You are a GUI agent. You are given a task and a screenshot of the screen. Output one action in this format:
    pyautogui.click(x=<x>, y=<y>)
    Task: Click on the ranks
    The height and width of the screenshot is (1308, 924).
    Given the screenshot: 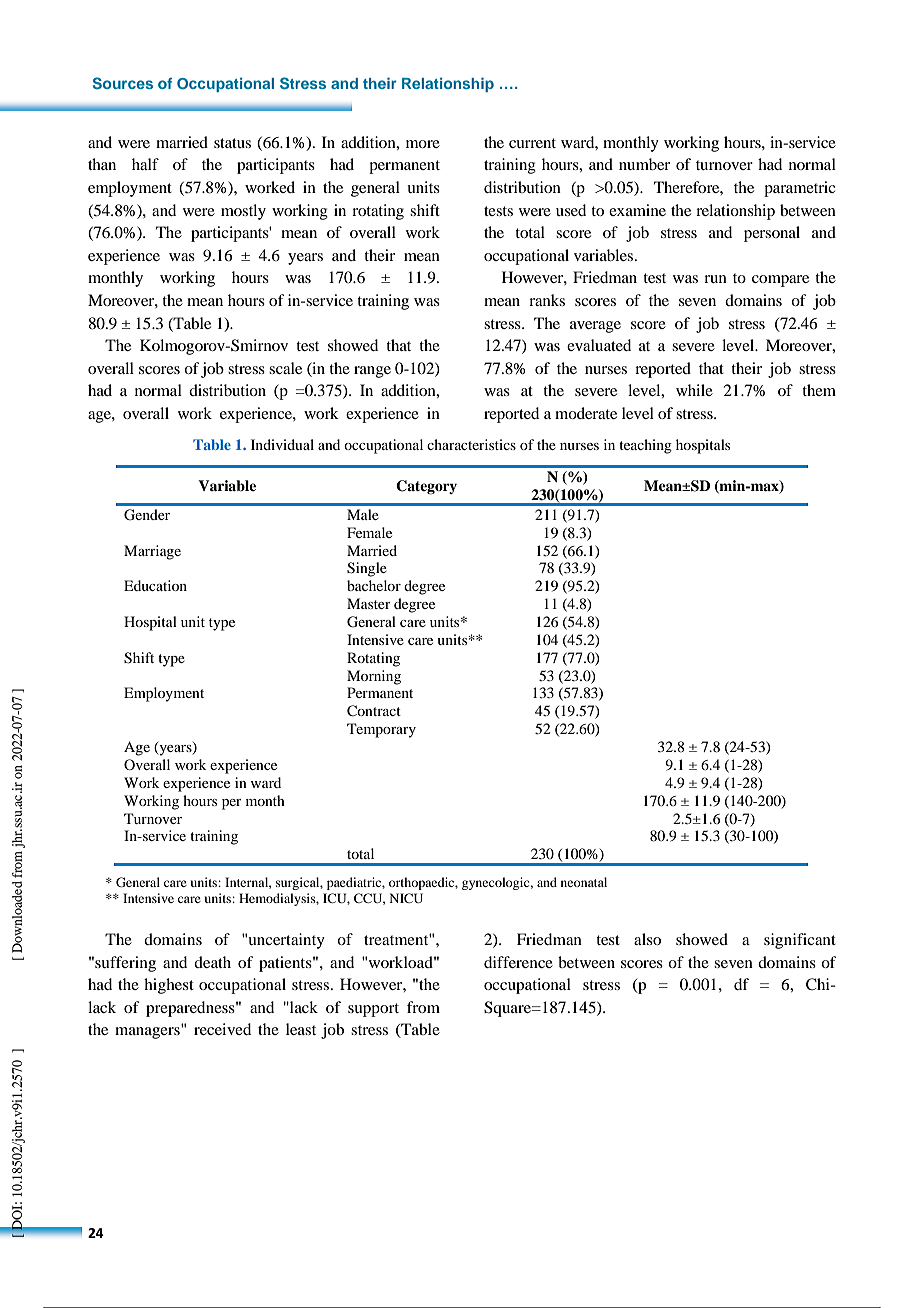 What is the action you would take?
    pyautogui.click(x=547, y=300)
